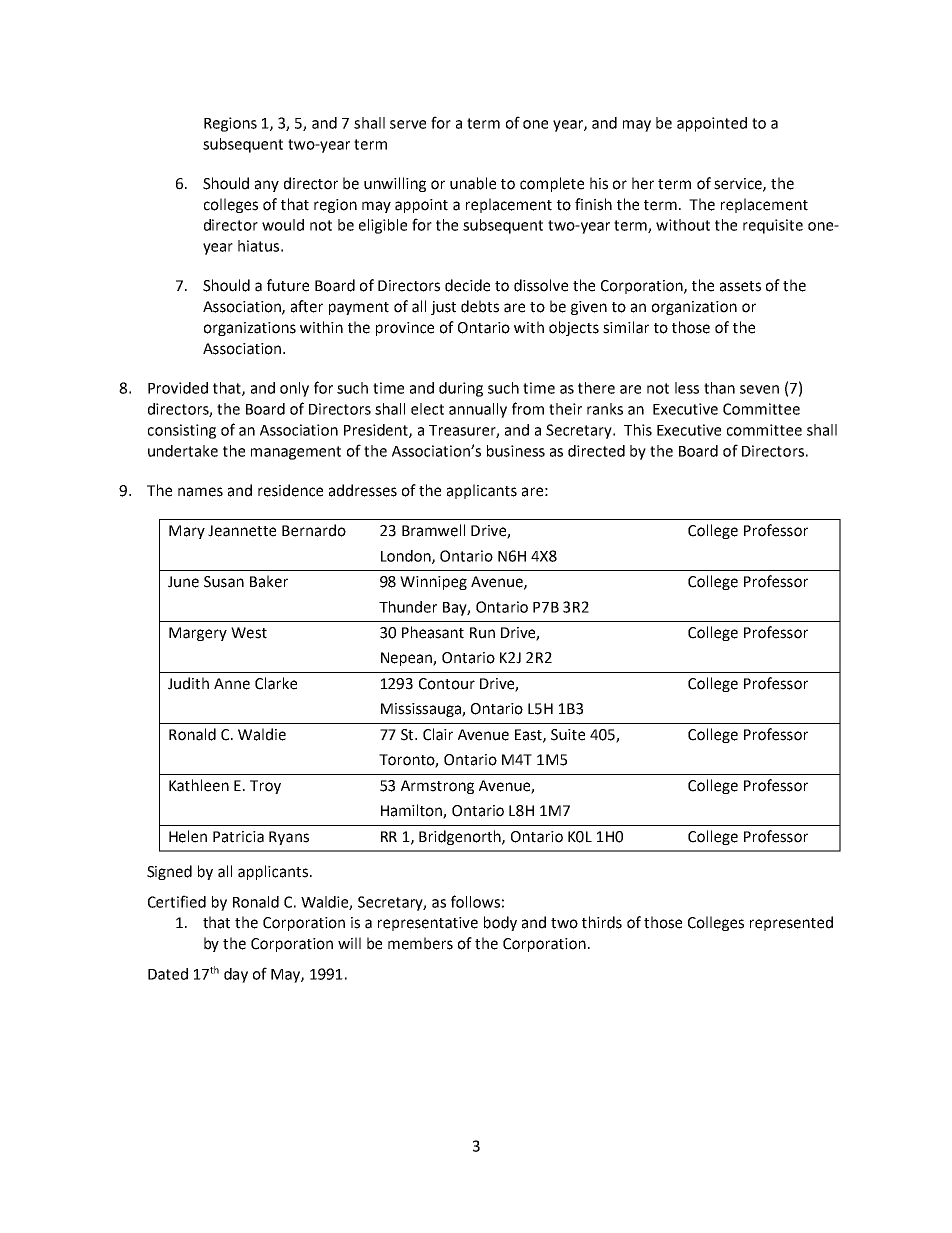 This document has height=1233, width=952. I want to click on day, so click(236, 975).
